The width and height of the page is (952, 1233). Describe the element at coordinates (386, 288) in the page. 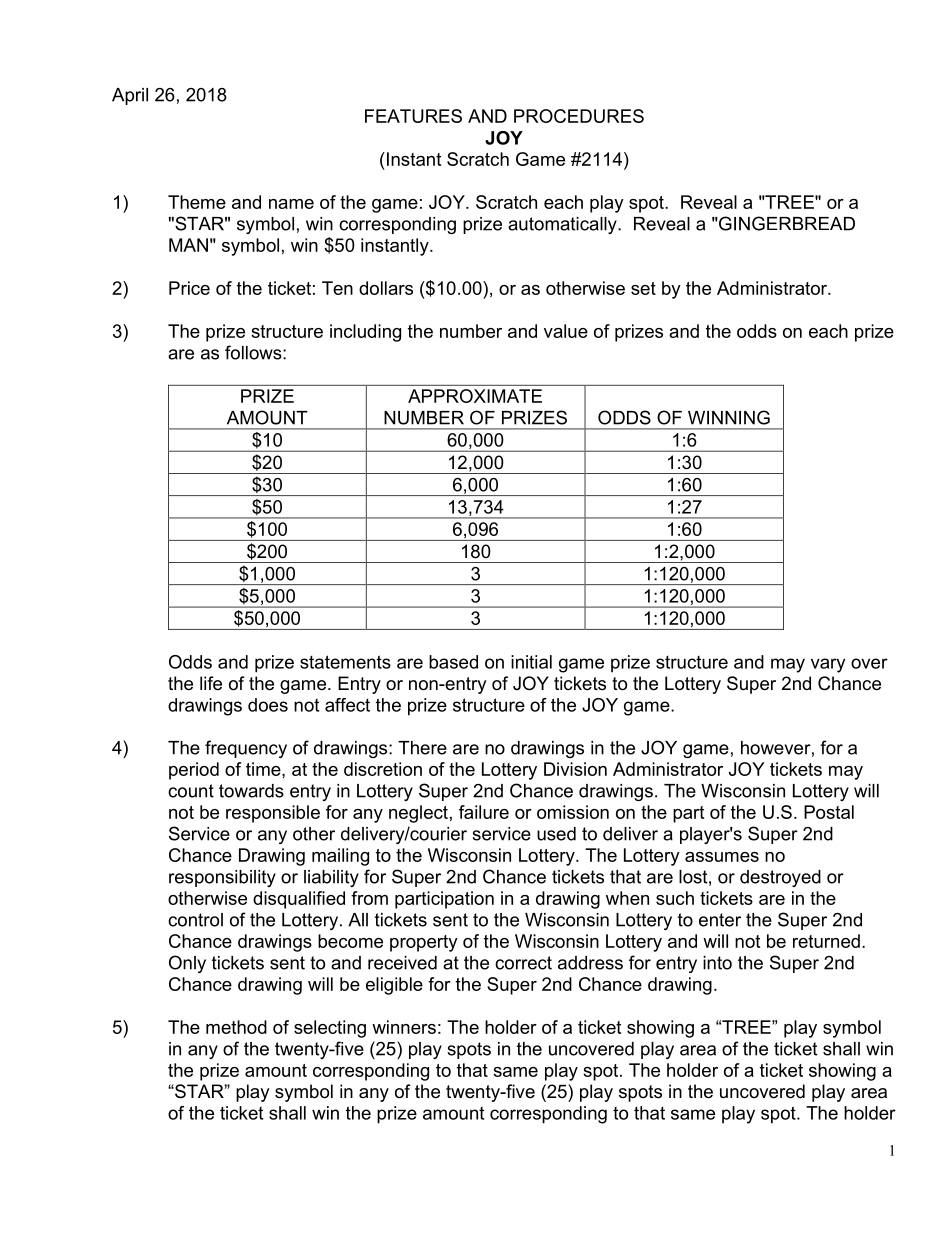

I see `dollars` at that location.
